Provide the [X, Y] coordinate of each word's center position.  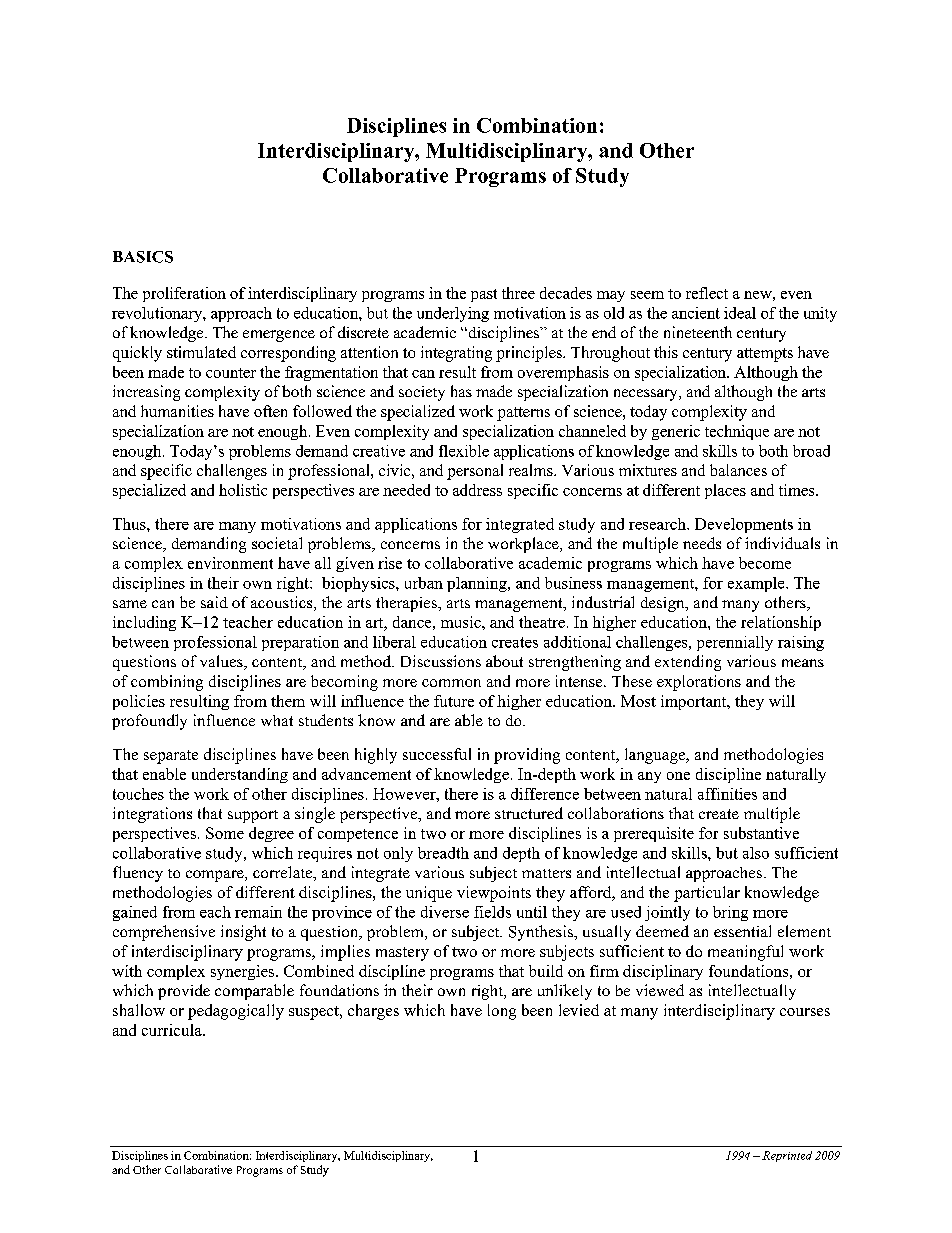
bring [730, 913]
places [725, 491]
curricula [173, 1030]
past [484, 295]
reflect [707, 293]
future [454, 701]
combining [167, 683]
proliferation [184, 294]
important [695, 702]
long [502, 1012]
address [477, 490]
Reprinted [787, 1156]
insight [243, 933]
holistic [243, 490]
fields [492, 912]
